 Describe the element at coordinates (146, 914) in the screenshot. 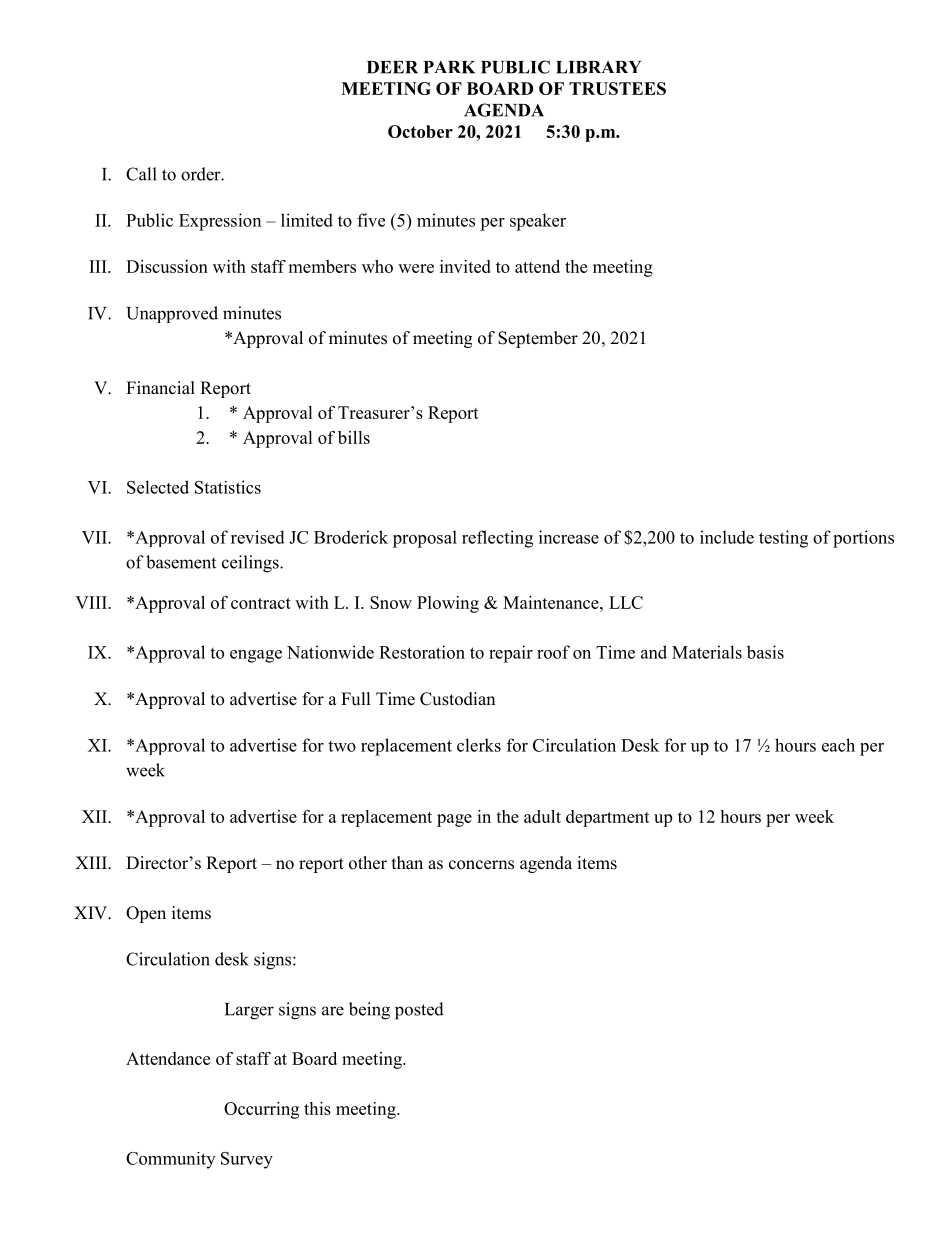

I see `Open` at that location.
